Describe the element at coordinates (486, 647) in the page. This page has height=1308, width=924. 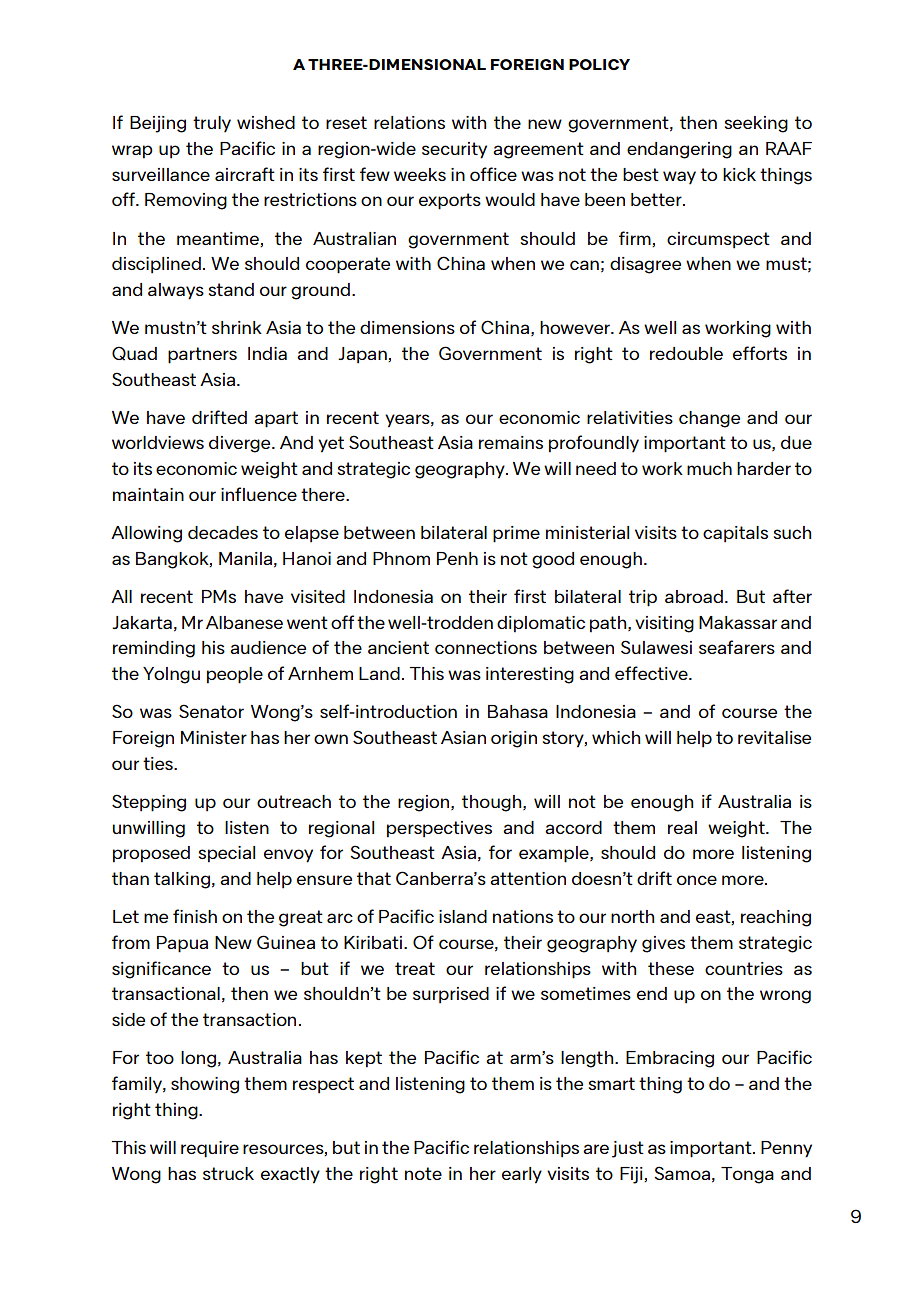
I see `connections` at that location.
